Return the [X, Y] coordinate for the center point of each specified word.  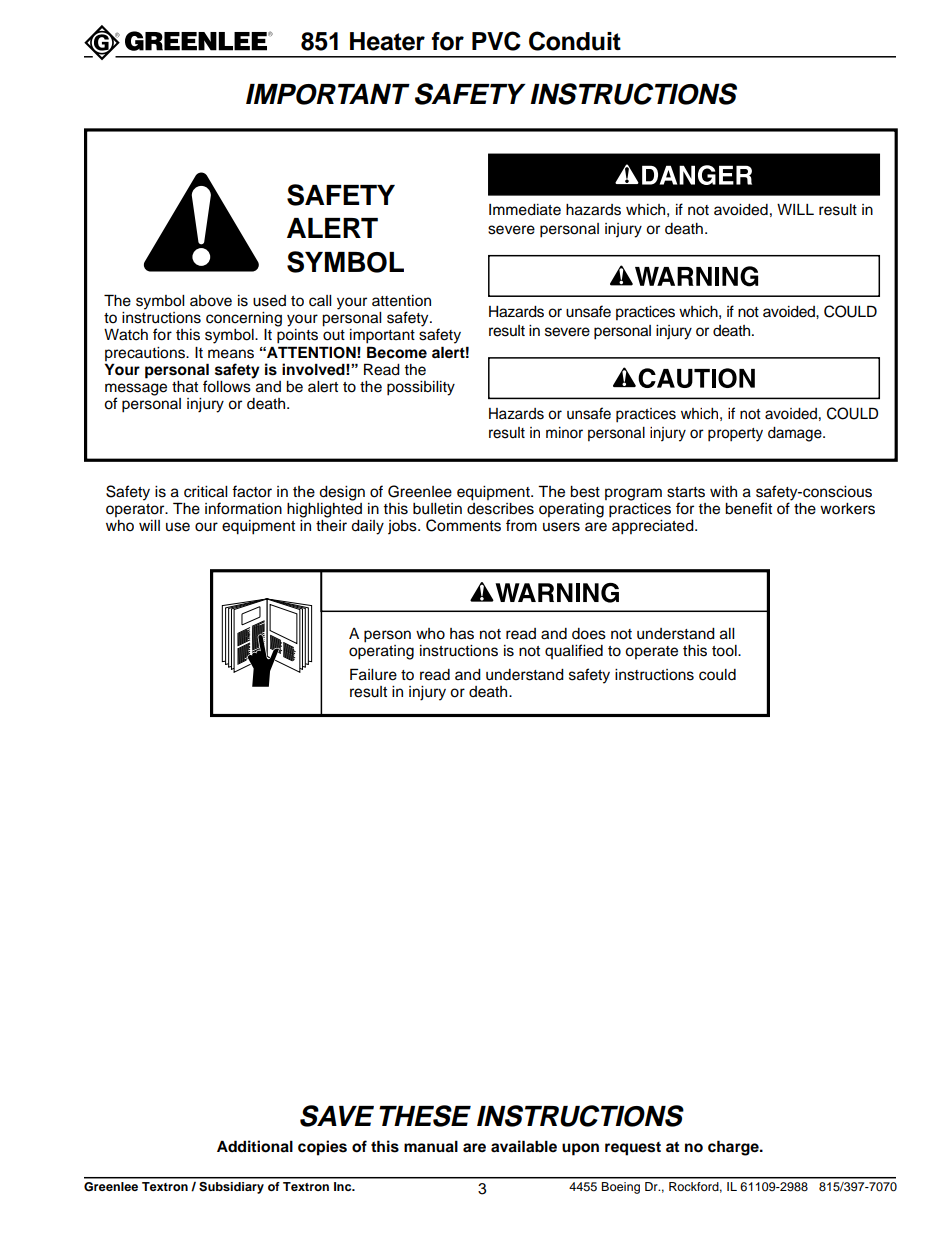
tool [725, 651]
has [462, 634]
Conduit [575, 41]
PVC [496, 41]
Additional [255, 1146]
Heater [387, 41]
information [243, 508]
